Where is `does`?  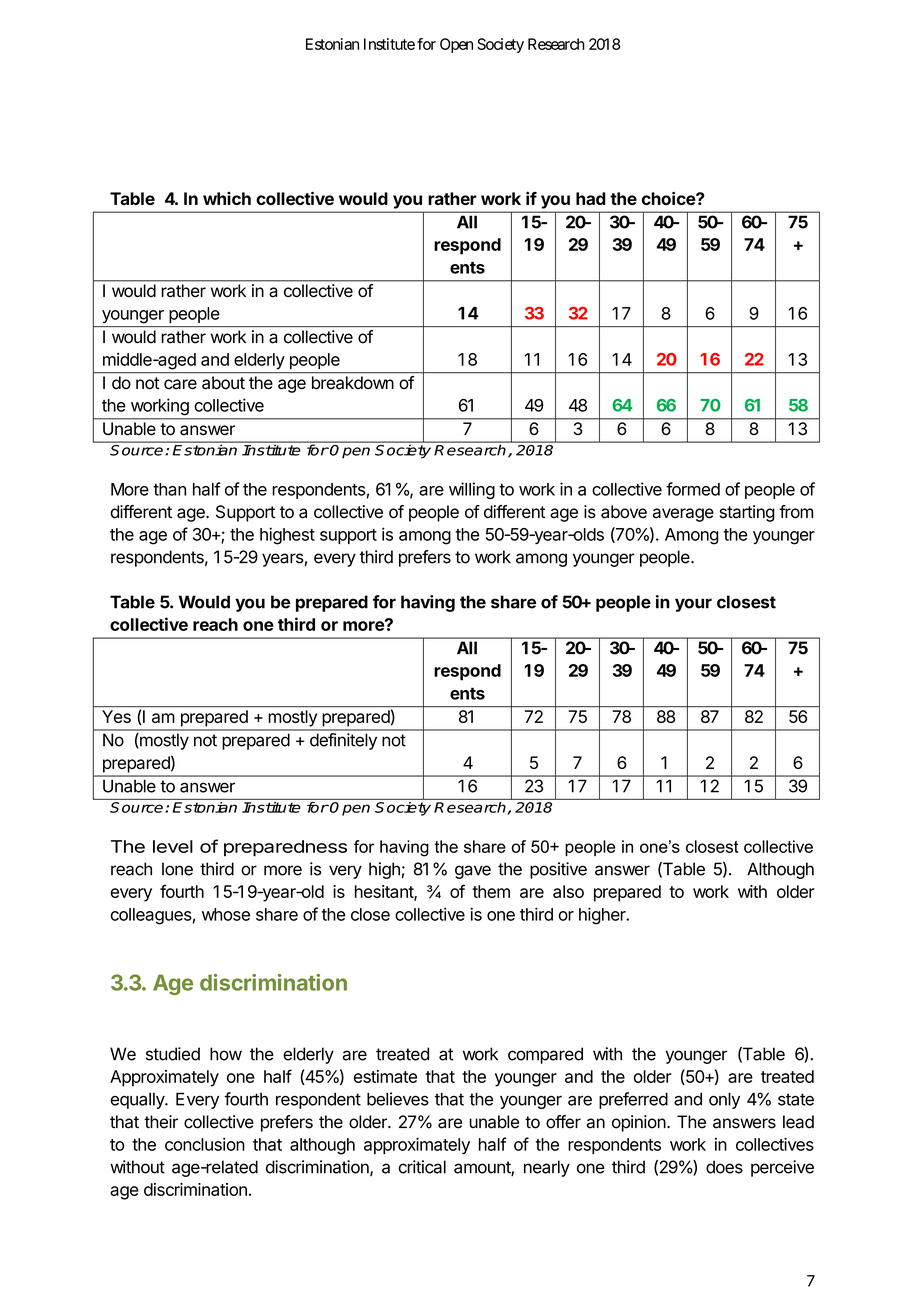
does is located at coordinates (724, 1167).
